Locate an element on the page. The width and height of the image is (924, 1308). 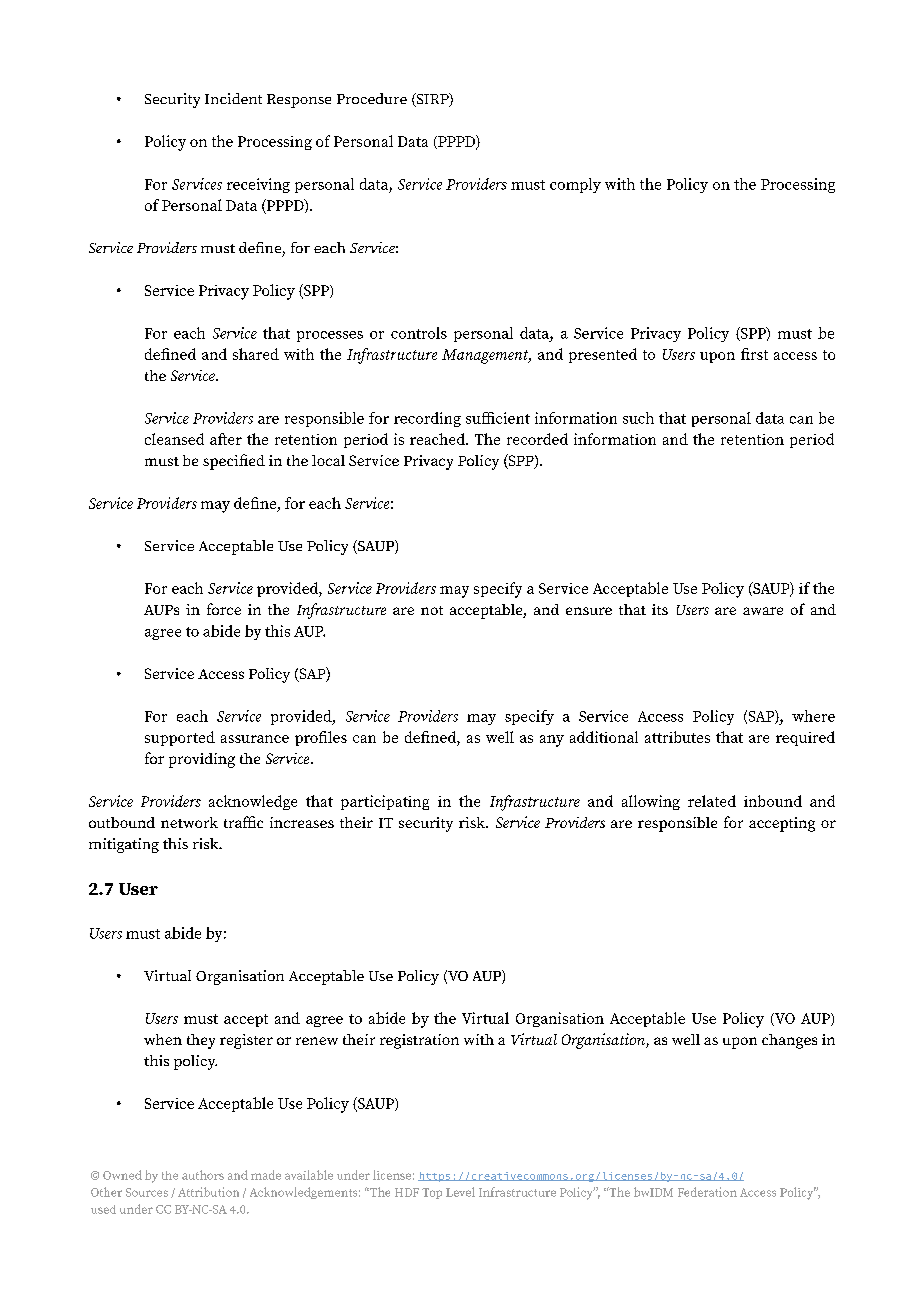
force is located at coordinates (224, 609).
